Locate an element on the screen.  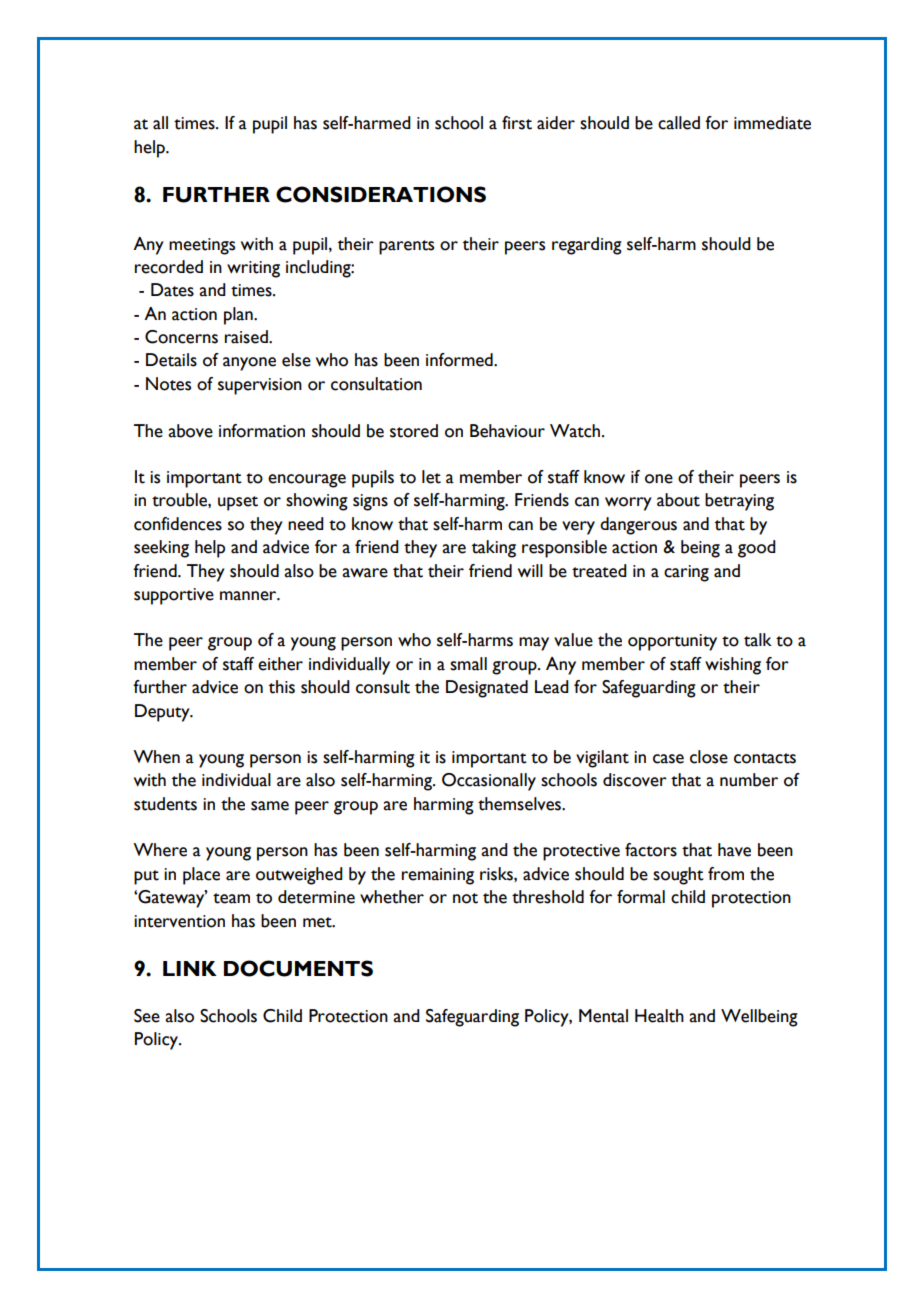
informed is located at coordinates (460, 360).
